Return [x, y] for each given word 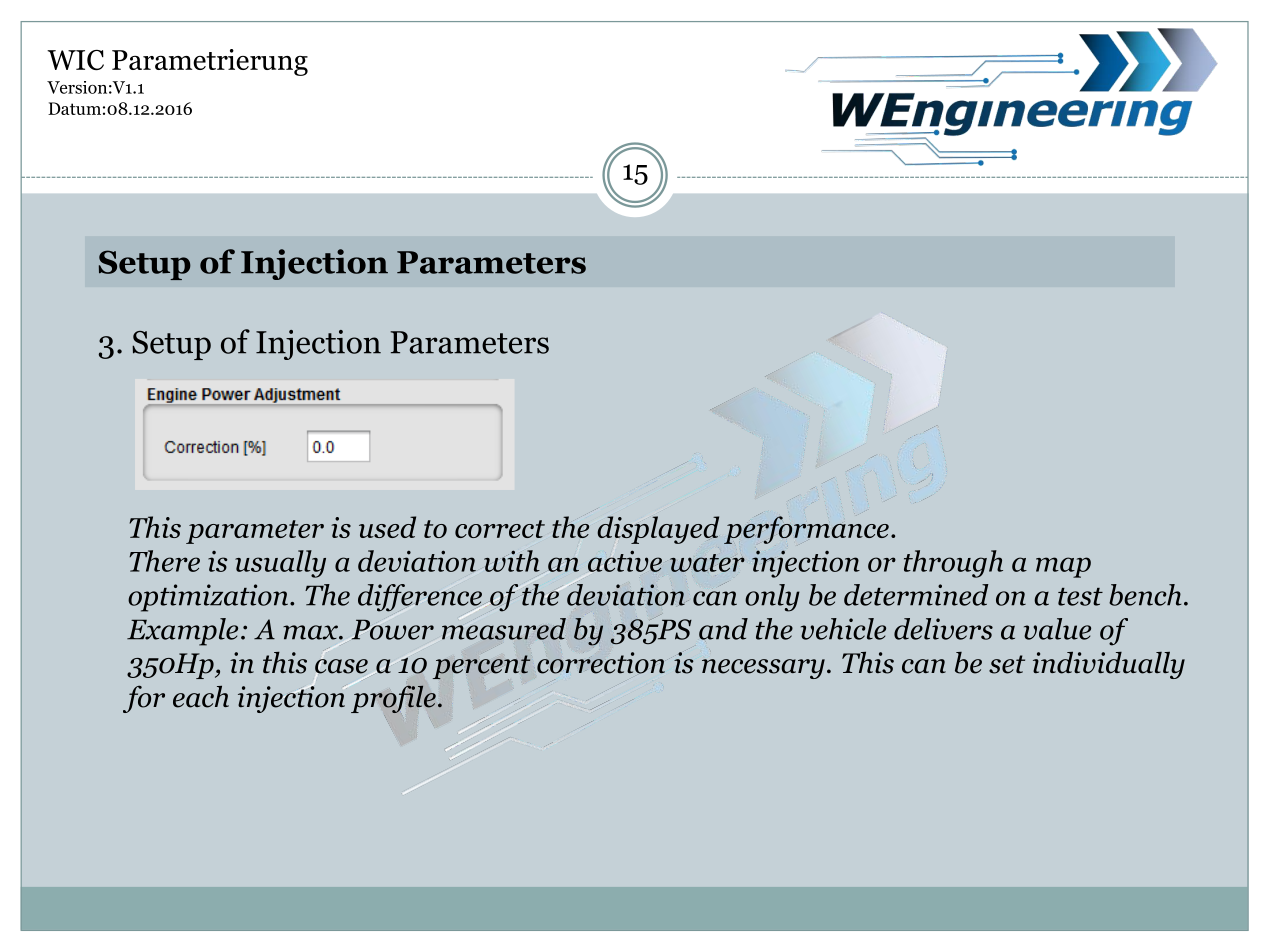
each [201, 697]
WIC [75, 60]
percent [481, 667]
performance [806, 529]
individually [1109, 665]
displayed [658, 530]
